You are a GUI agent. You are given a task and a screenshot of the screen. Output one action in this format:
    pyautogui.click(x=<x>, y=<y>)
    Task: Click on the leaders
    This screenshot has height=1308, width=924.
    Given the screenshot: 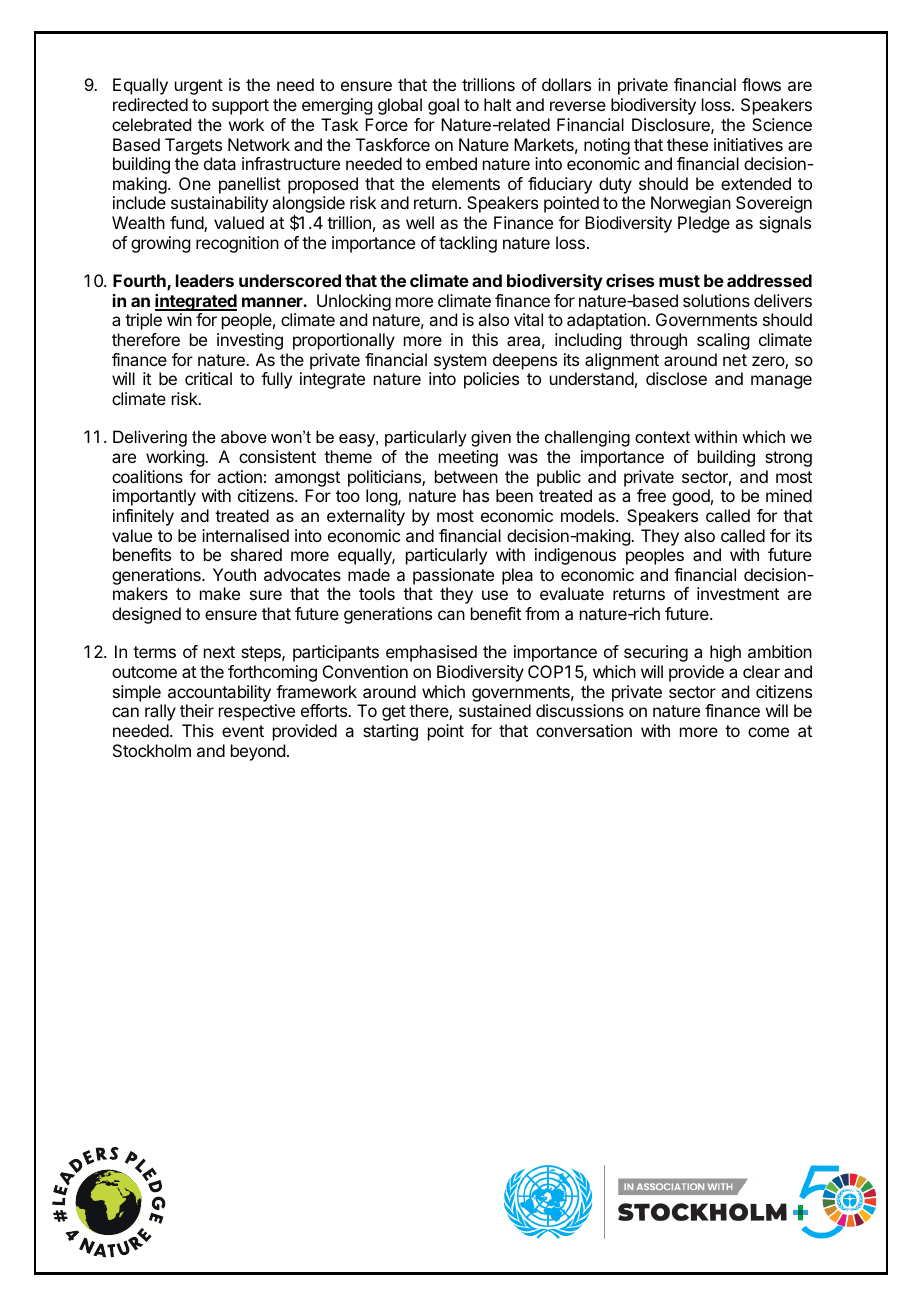 What is the action you would take?
    pyautogui.click(x=205, y=280)
